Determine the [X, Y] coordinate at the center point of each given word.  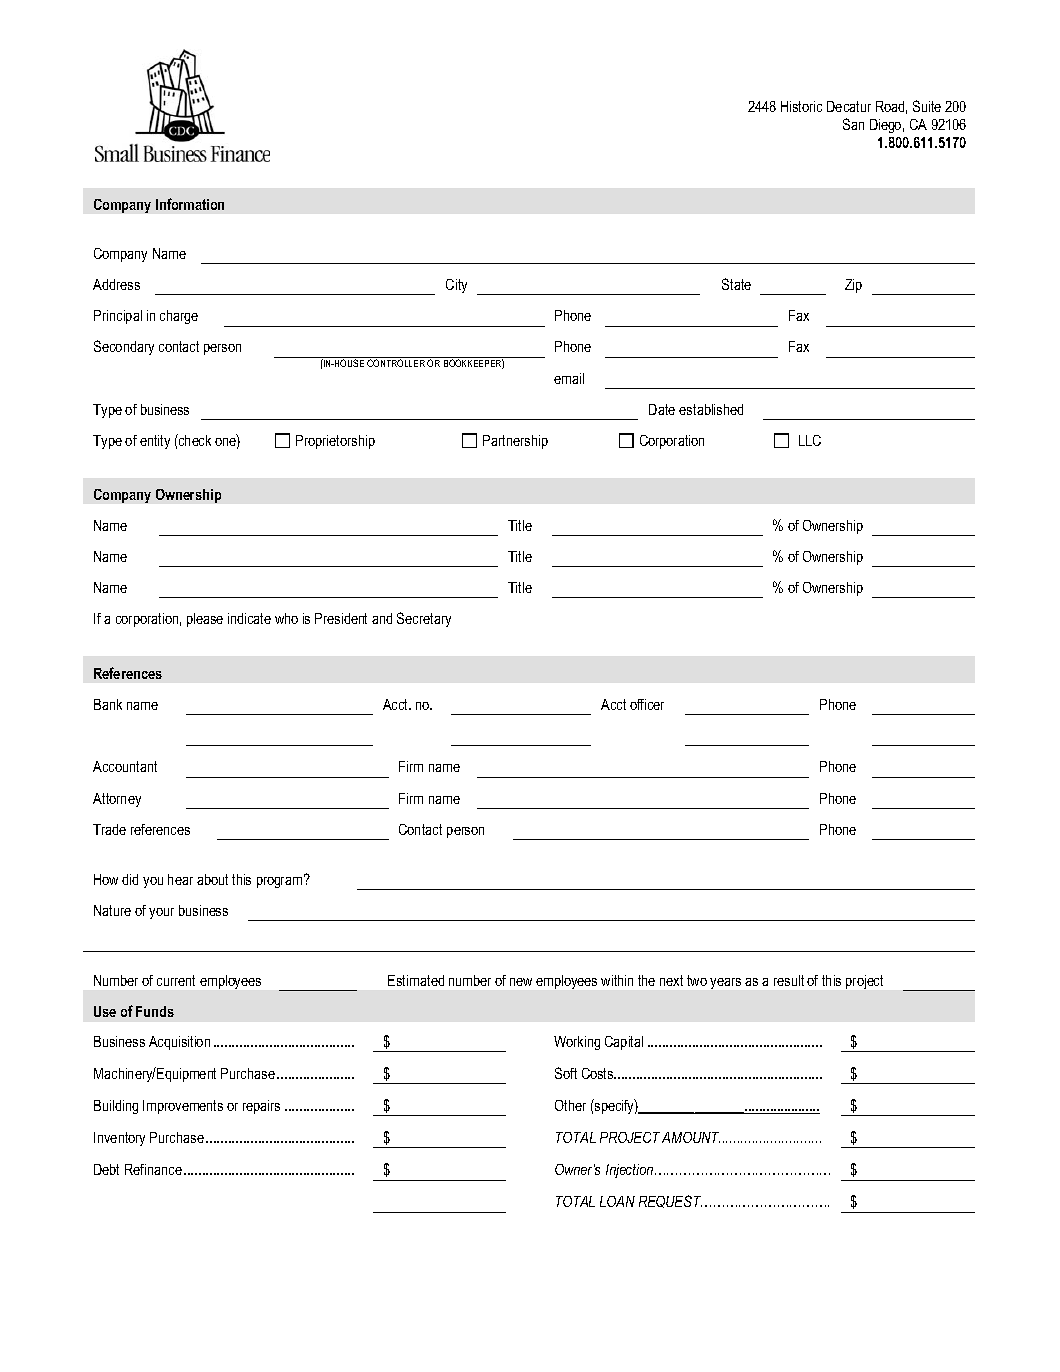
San [853, 124]
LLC [810, 440]
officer [647, 704]
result [789, 980]
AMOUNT [691, 1137]
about [212, 879]
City [456, 286]
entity [155, 442]
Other [570, 1105]
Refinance [153, 1169]
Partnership [515, 442]
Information [190, 204]
